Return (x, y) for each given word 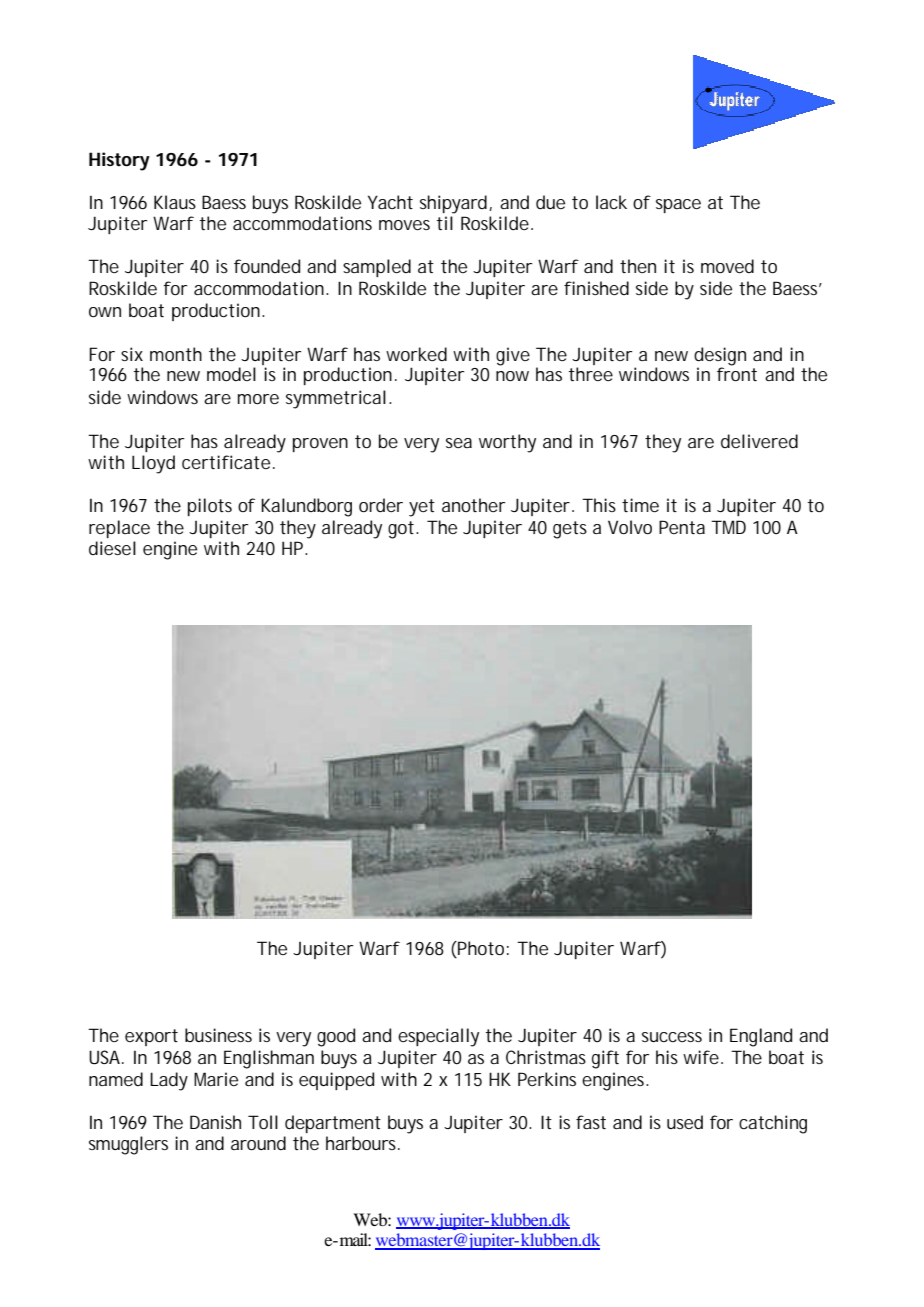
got (401, 530)
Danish (215, 1122)
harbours (362, 1143)
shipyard (453, 204)
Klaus (175, 202)
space (678, 206)
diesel (112, 548)
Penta (682, 527)
